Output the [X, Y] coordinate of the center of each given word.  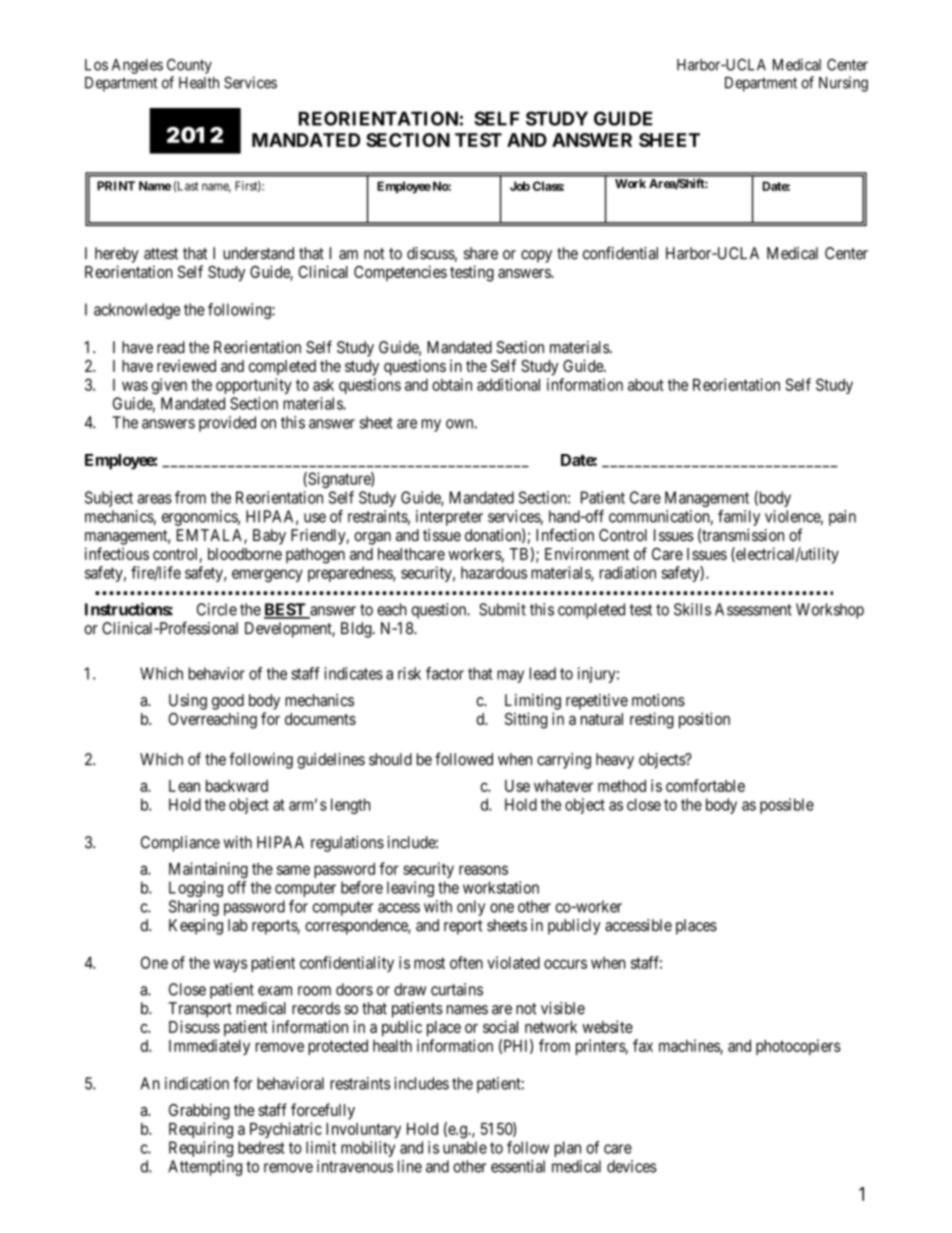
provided [227, 424]
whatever [563, 786]
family [739, 518]
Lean [184, 786]
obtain [452, 384]
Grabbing [199, 1111]
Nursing [843, 84]
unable [465, 1147]
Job [520, 186]
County [189, 66]
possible [787, 806]
